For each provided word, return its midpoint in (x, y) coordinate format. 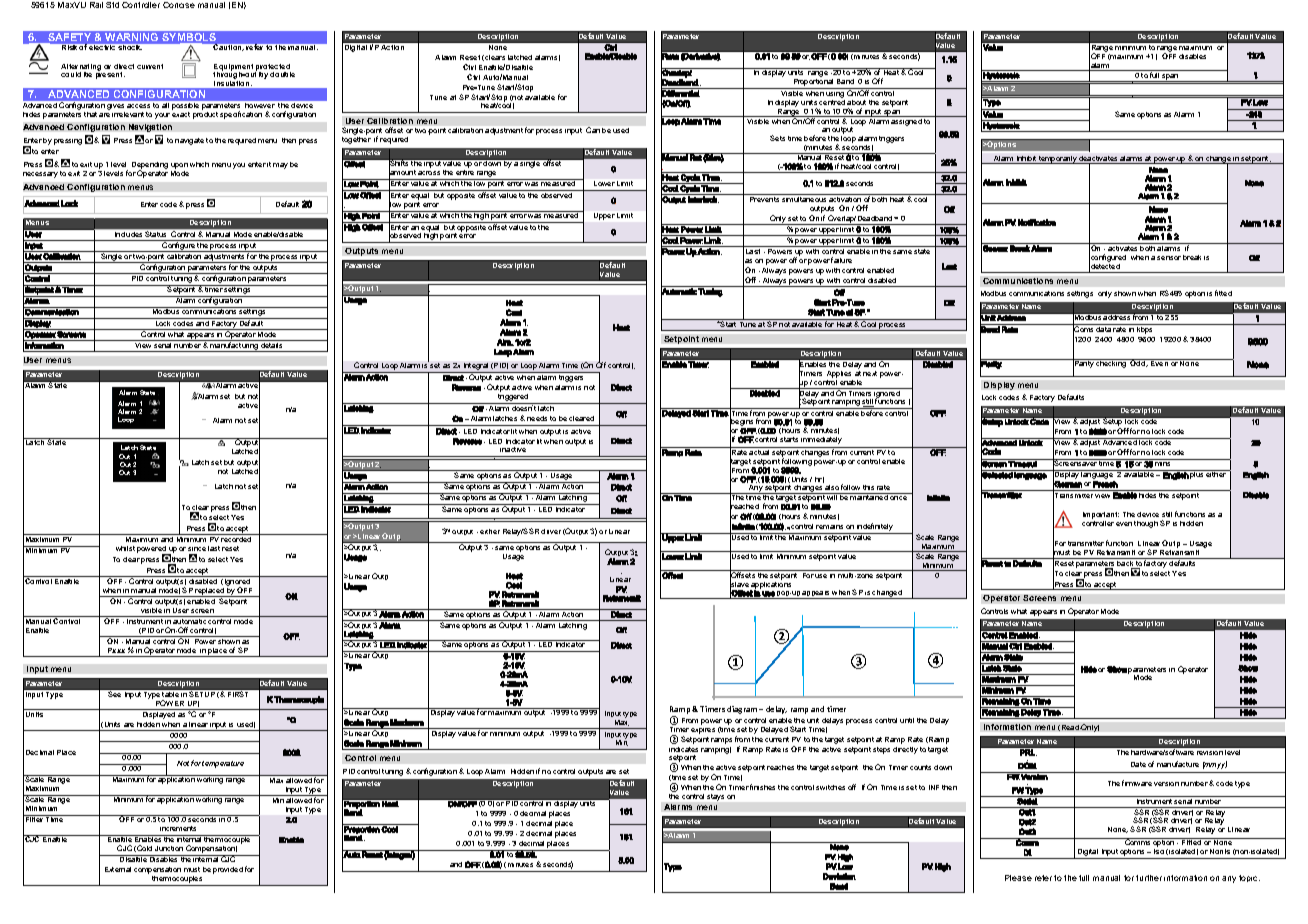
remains (829, 527)
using (835, 93)
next (870, 373)
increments (178, 828)
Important (1101, 517)
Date (1138, 764)
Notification (1037, 222)
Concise (179, 5)
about (856, 102)
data (1103, 329)
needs (537, 418)
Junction (169, 848)
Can (593, 130)
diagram (743, 710)
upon (179, 166)
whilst (125, 548)
